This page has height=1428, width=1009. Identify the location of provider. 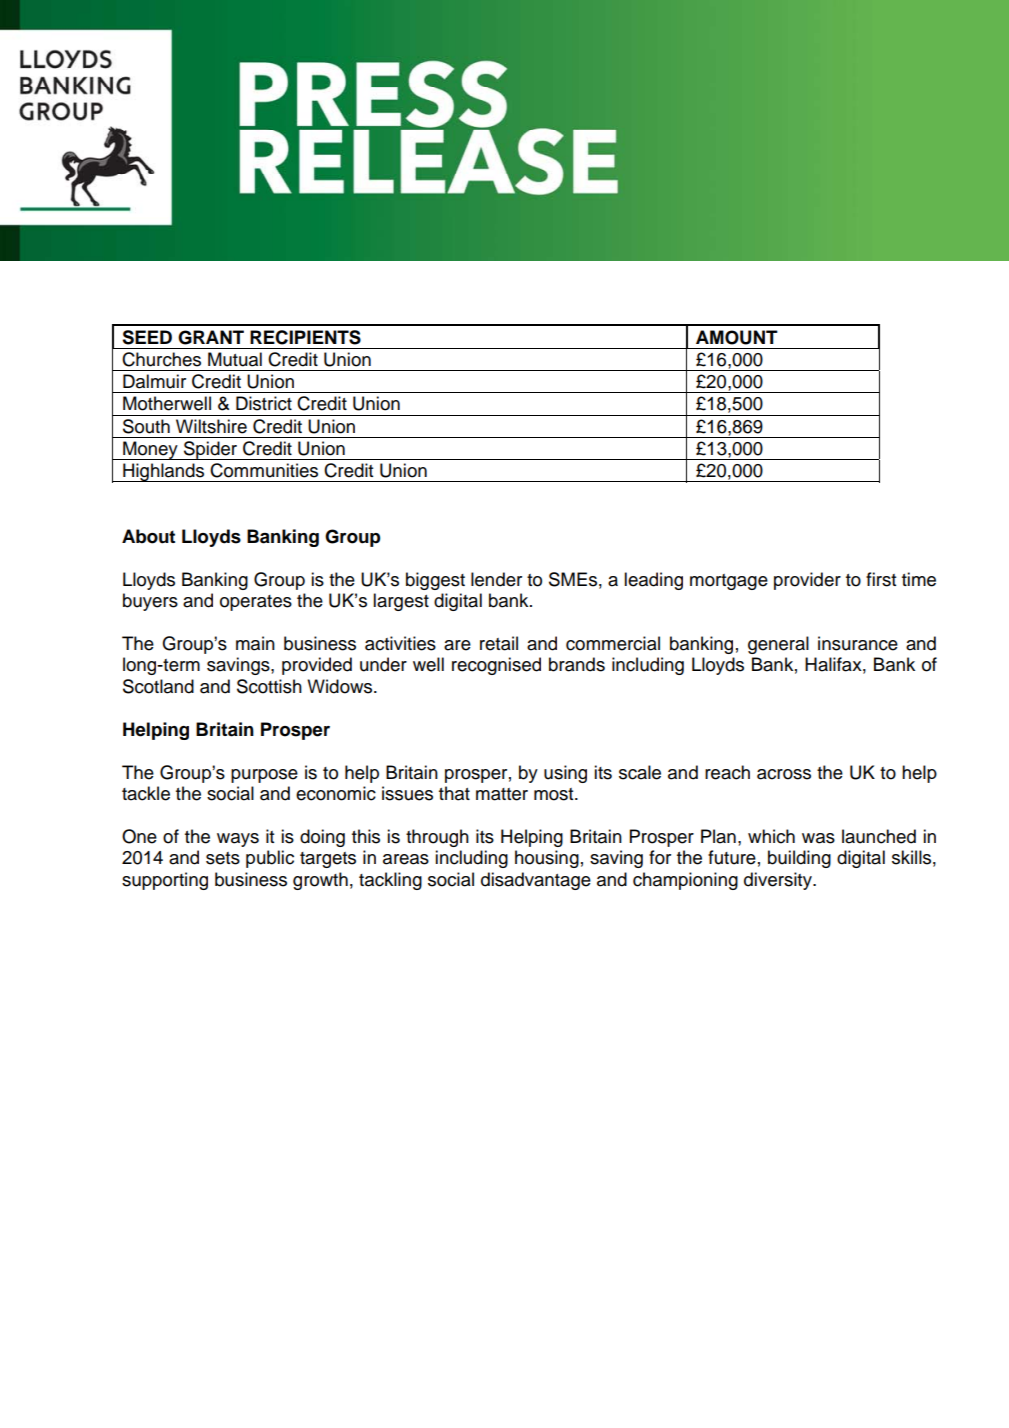
(807, 581).
